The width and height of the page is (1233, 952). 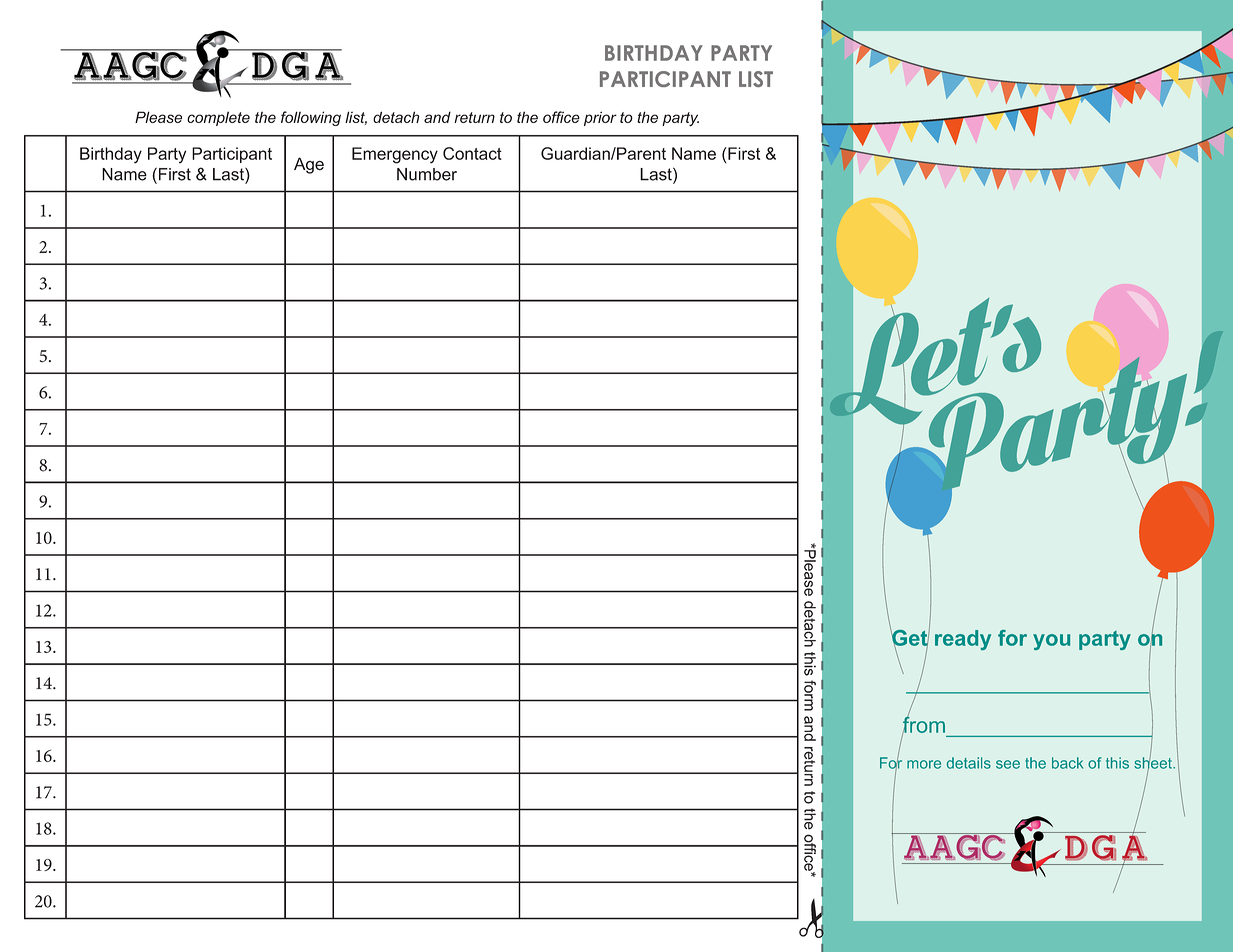 I want to click on back, so click(x=1067, y=763).
